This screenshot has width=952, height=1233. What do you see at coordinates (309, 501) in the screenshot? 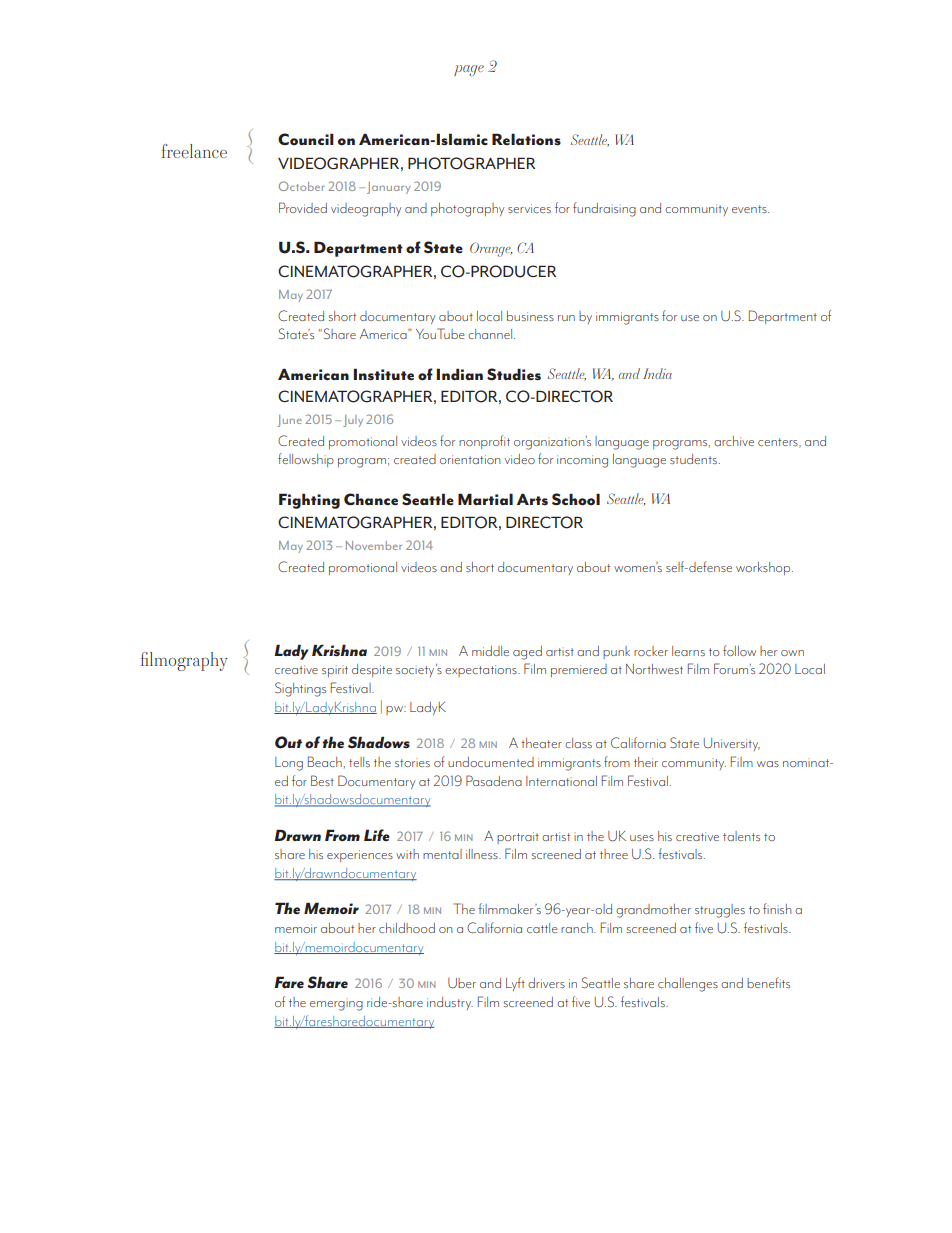
I see `Fighting` at bounding box center [309, 501].
